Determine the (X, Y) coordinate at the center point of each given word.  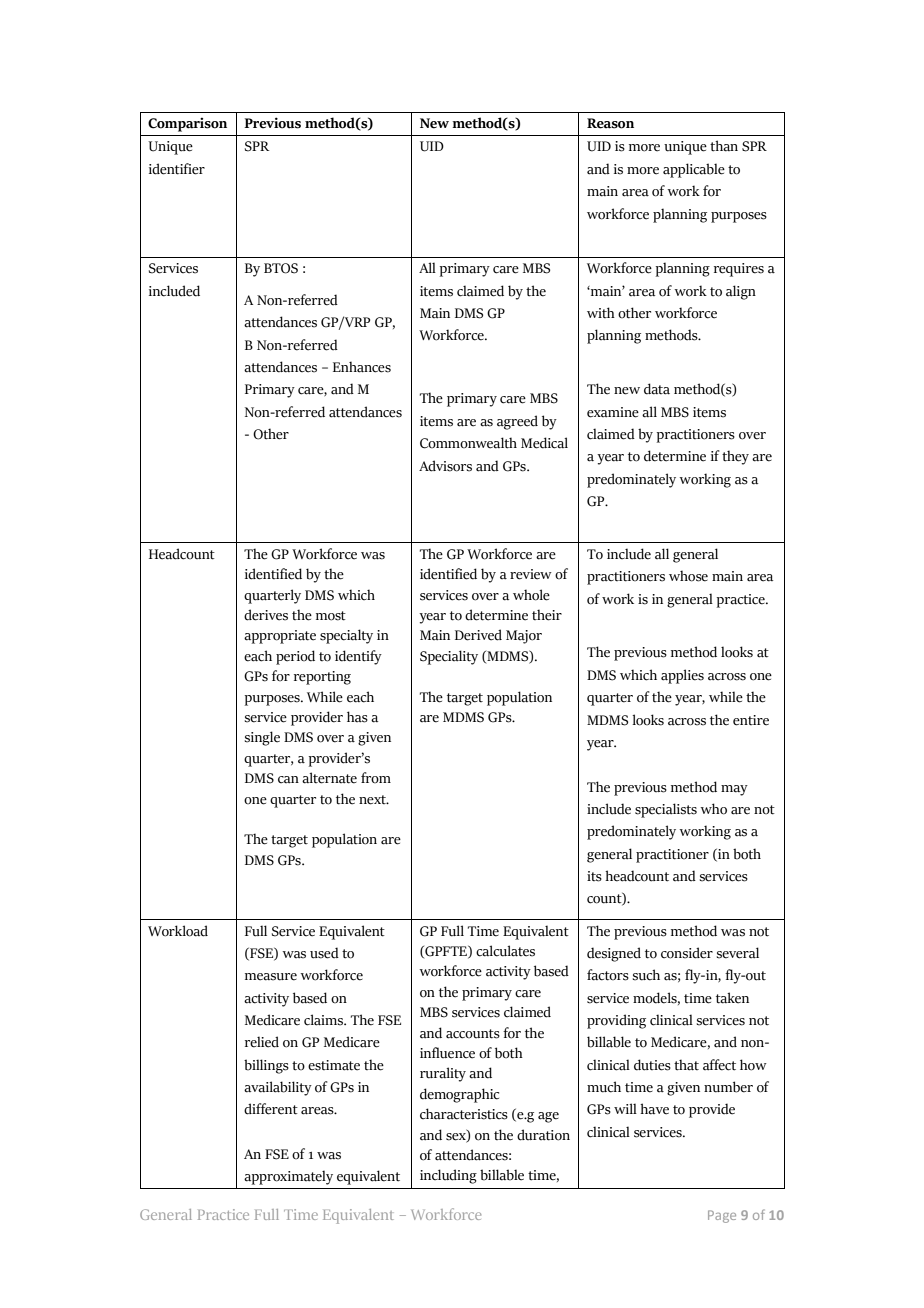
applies (682, 676)
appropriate (280, 637)
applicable (694, 170)
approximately (288, 1177)
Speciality (449, 657)
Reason (610, 123)
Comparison (187, 125)
